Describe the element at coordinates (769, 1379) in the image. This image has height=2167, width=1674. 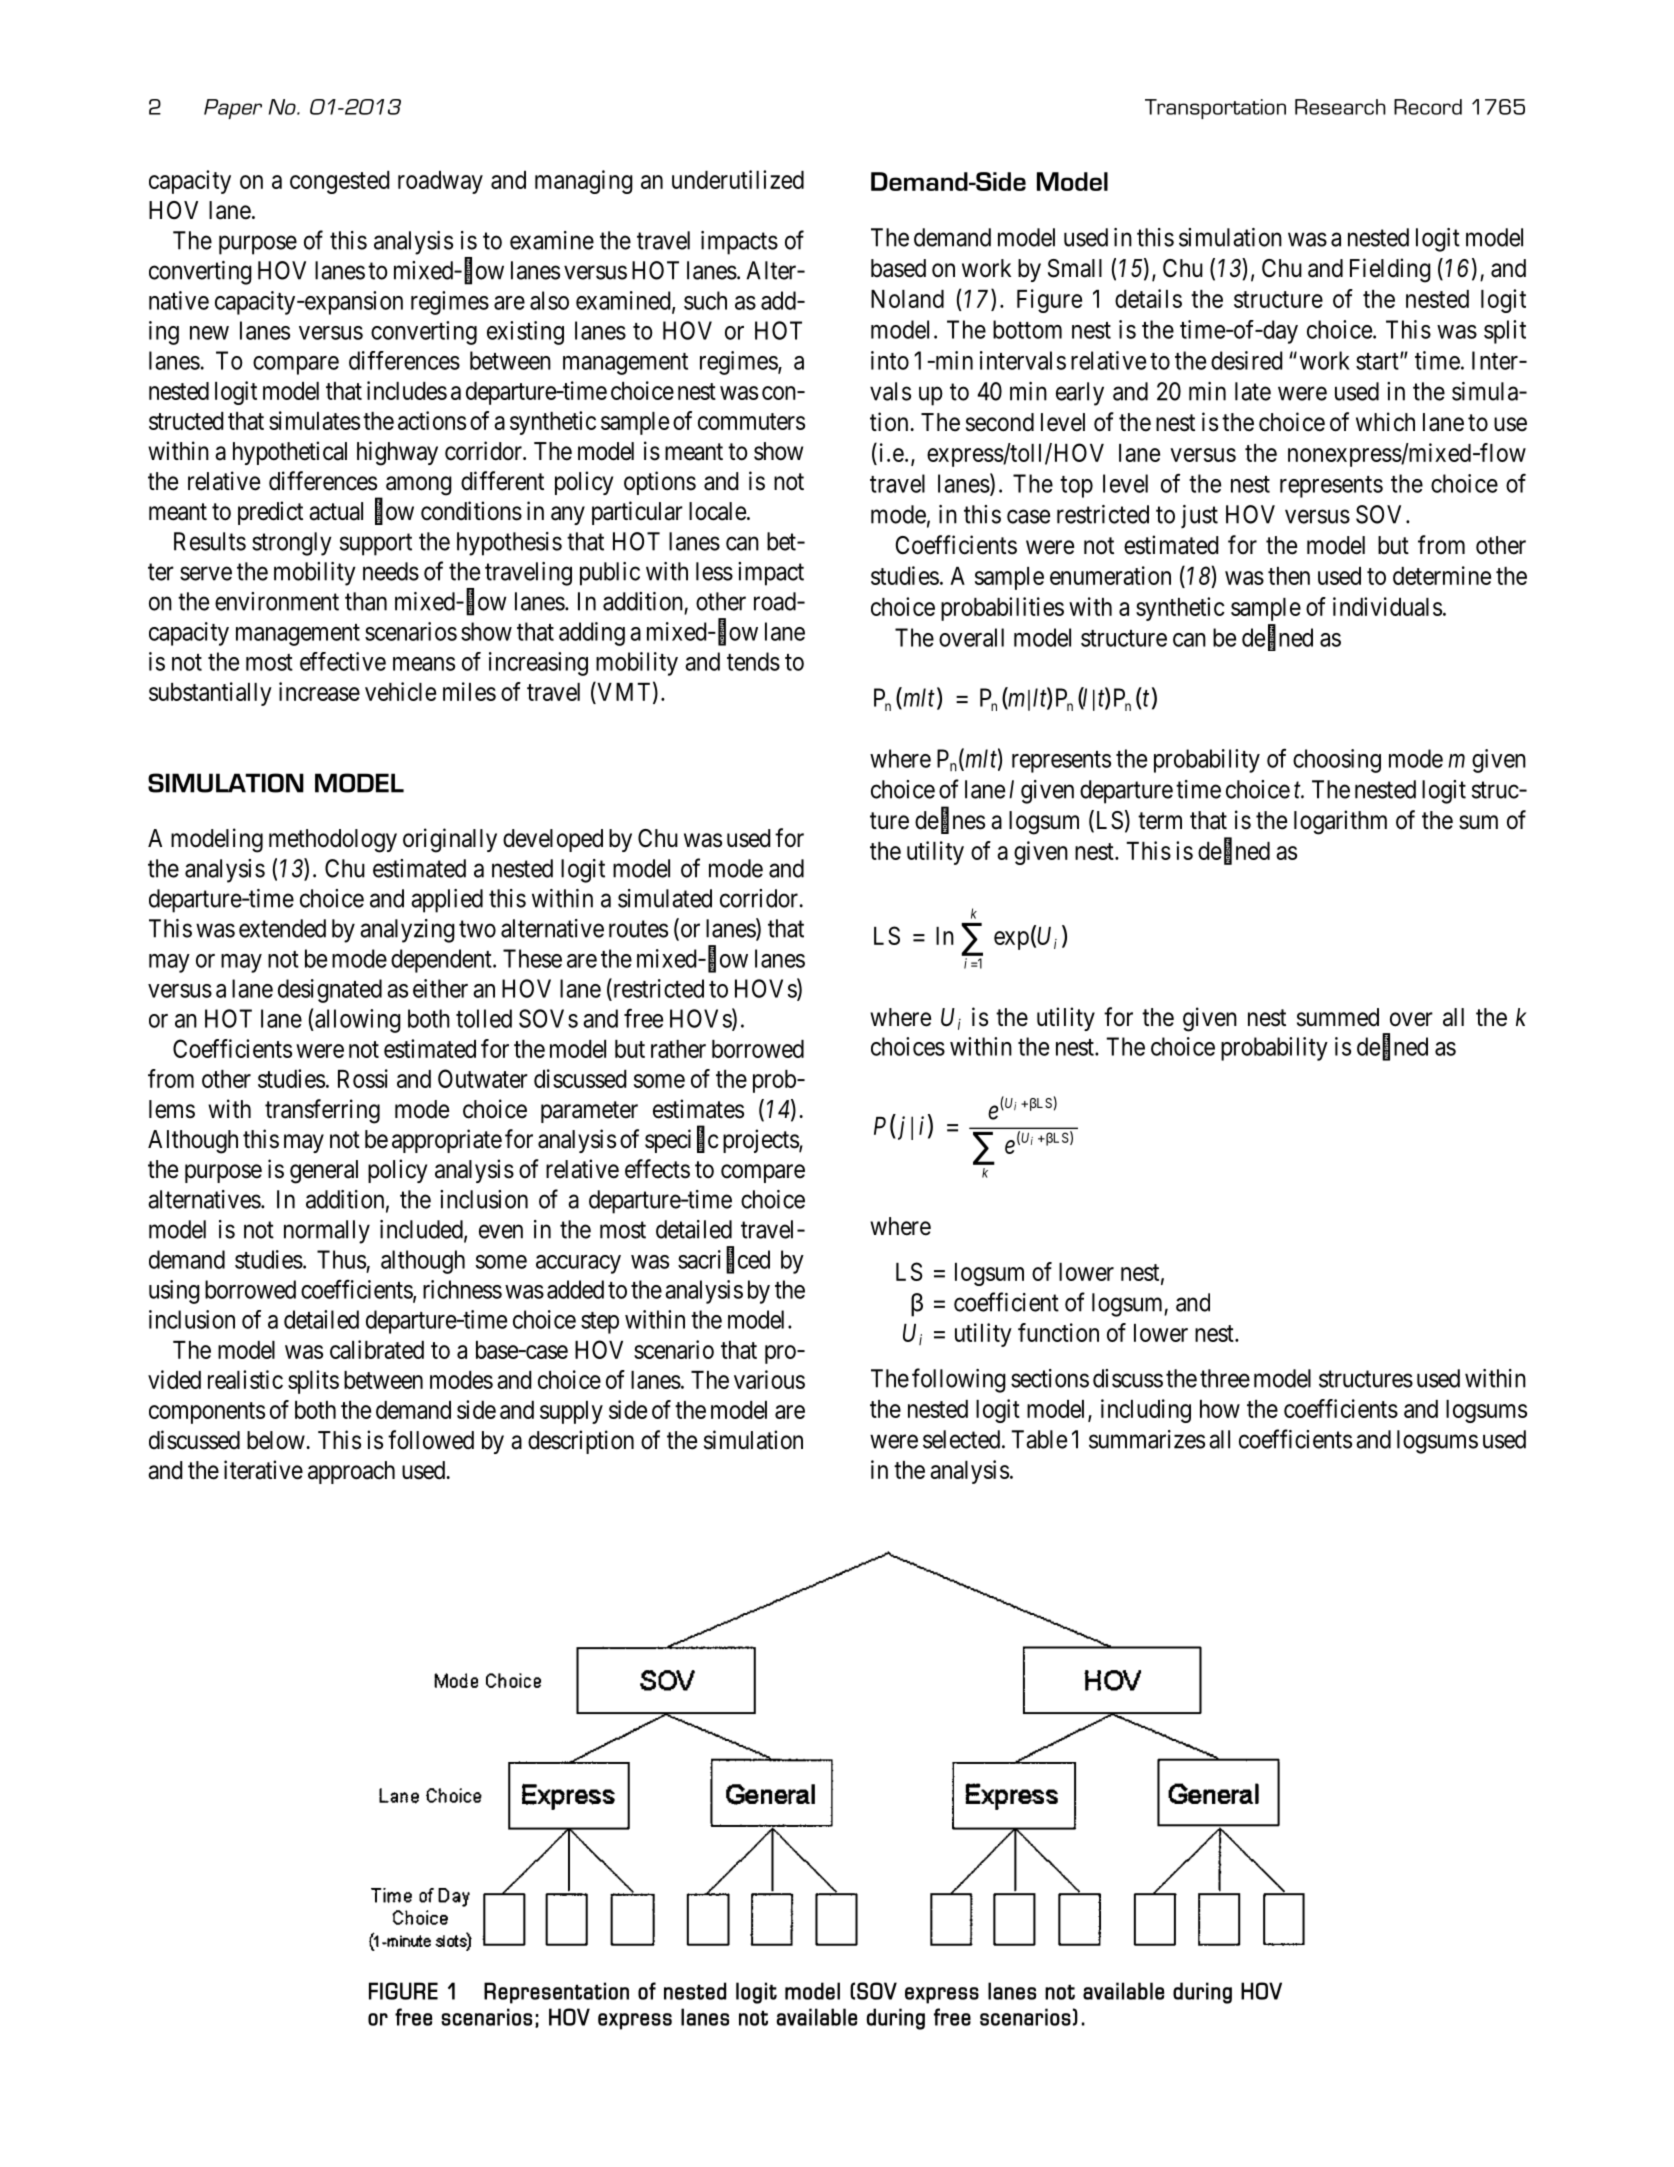
I see `various` at that location.
